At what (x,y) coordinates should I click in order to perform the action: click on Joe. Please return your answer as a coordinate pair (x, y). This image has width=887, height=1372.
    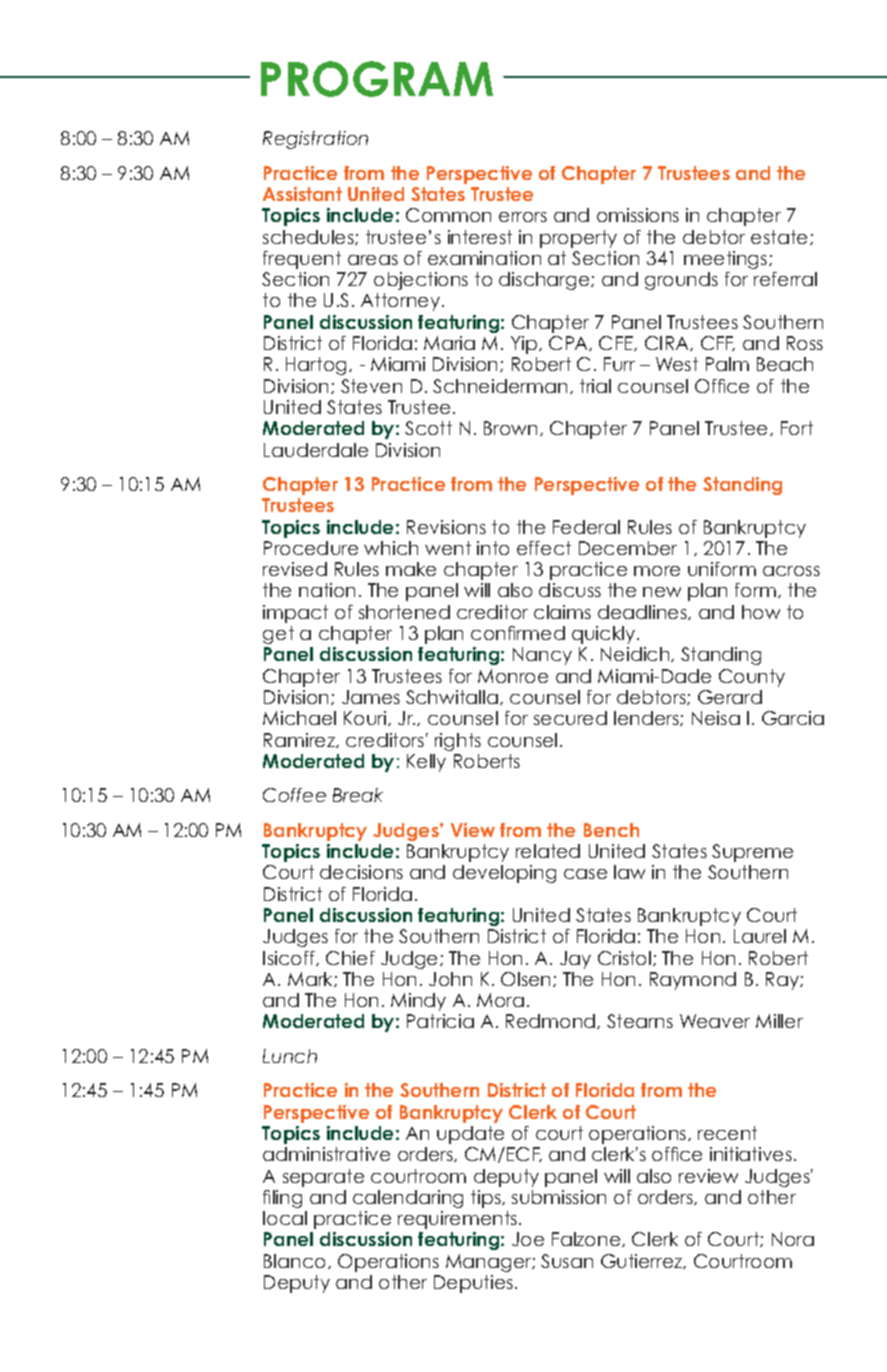
    Looking at the image, I should click on (528, 1239).
